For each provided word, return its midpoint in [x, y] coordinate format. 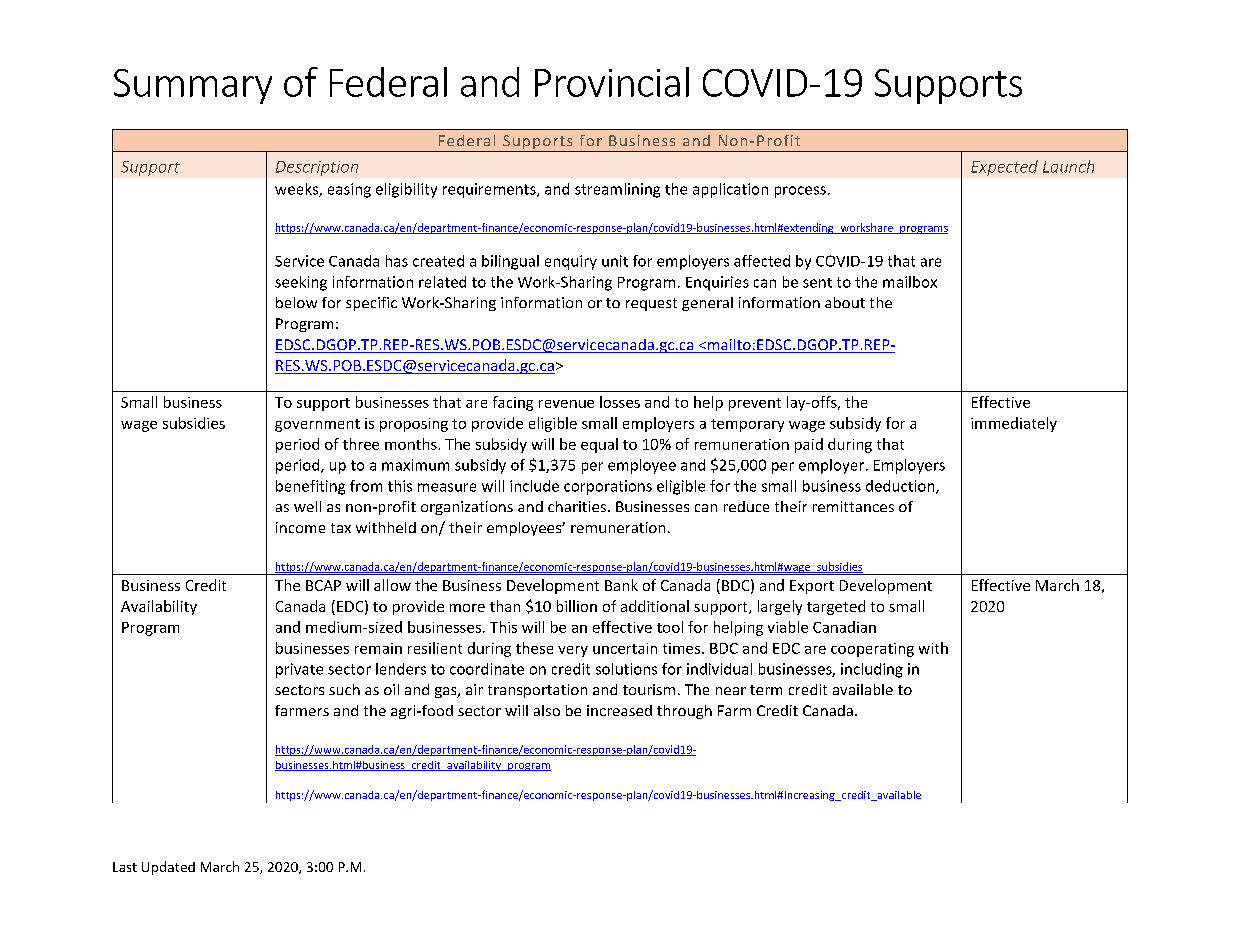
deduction [901, 487]
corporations [608, 487]
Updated [168, 868]
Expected [1004, 168]
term [766, 690]
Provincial [612, 82]
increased [619, 710]
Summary [193, 86]
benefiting [310, 487]
